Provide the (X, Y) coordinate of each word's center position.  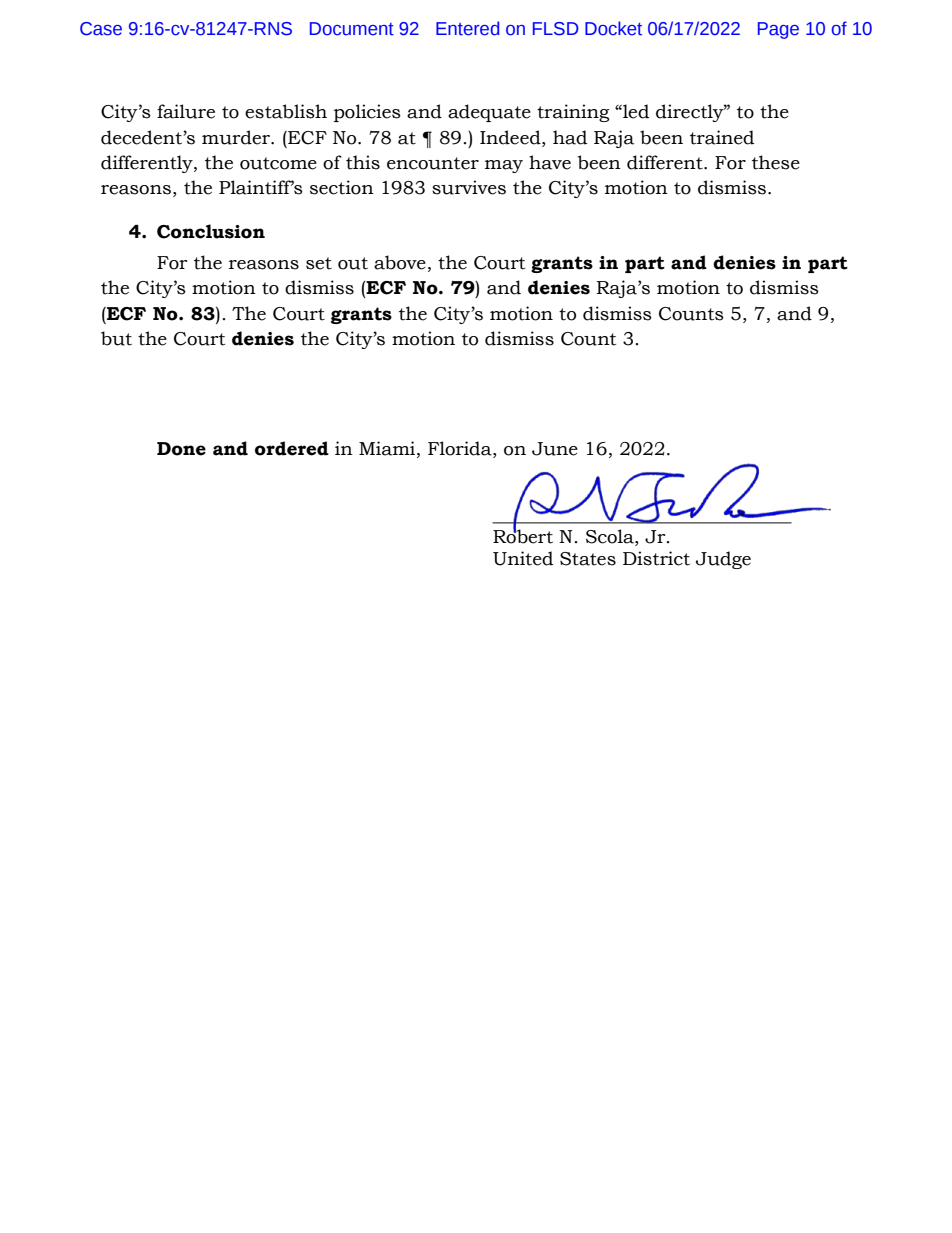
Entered (467, 28)
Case (101, 29)
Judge (723, 560)
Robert (523, 535)
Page (778, 30)
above (400, 262)
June (555, 449)
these (776, 162)
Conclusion (211, 231)
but (116, 338)
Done (181, 449)
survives (469, 187)
